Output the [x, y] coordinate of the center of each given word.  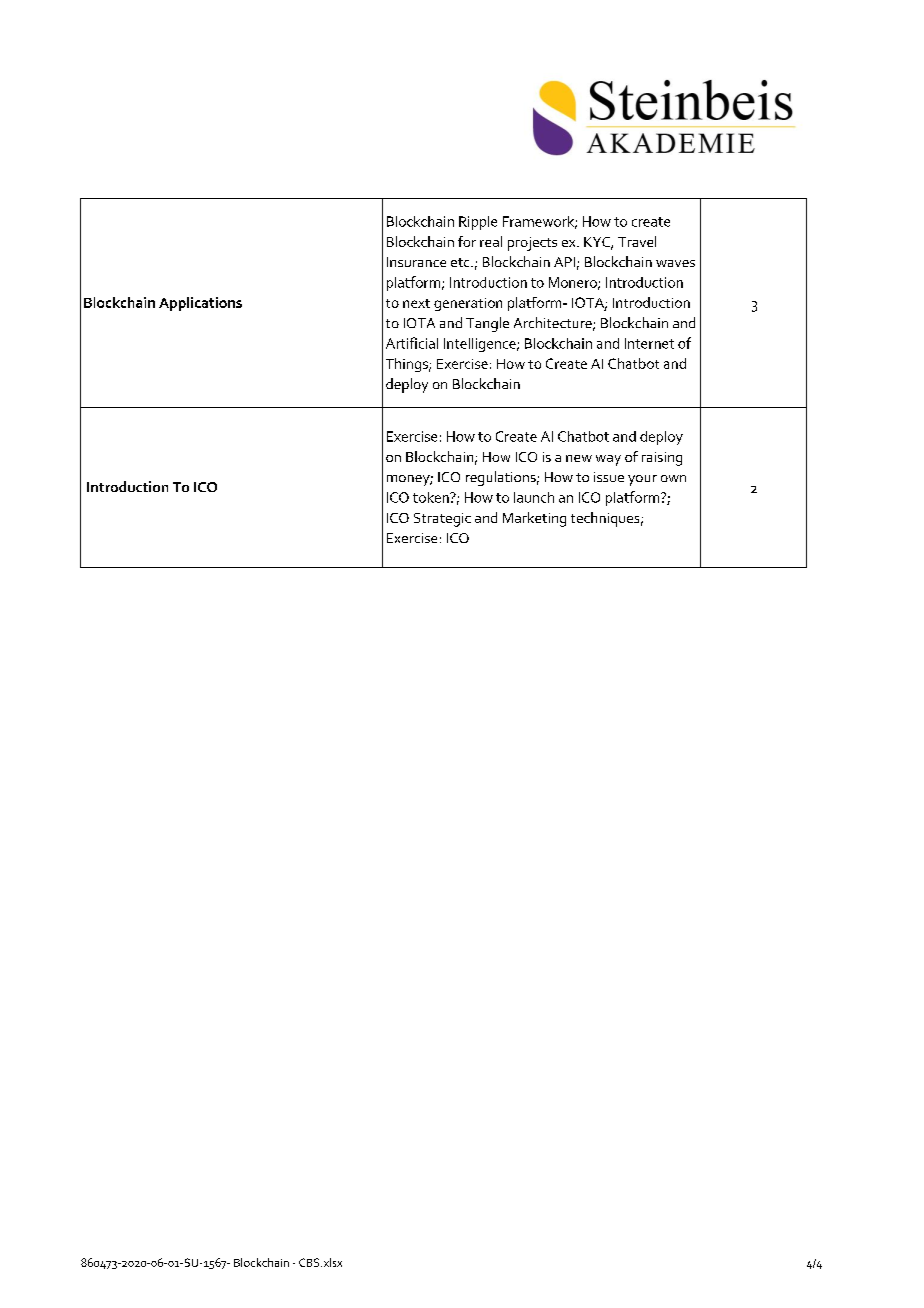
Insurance [416, 262]
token [432, 497]
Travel [637, 241]
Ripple [478, 223]
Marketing [534, 519]
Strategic [442, 520]
